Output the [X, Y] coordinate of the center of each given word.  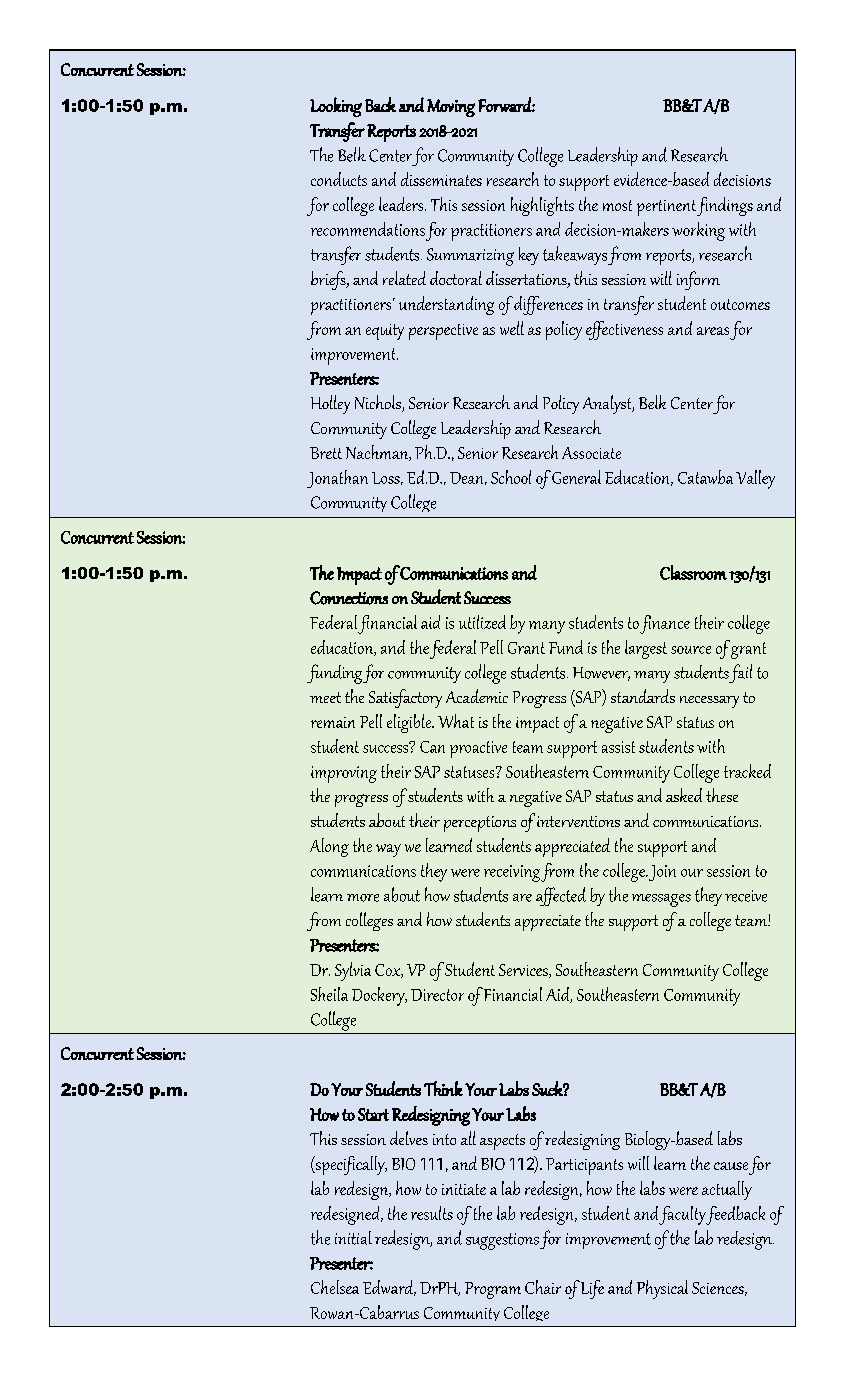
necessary [709, 702]
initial [353, 1238]
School [511, 477]
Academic [477, 696]
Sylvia [353, 971]
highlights [542, 206]
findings [725, 206]
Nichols [379, 403]
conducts [339, 179]
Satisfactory [405, 698]
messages [661, 900]
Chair [543, 1287]
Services [524, 971]
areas [713, 331]
